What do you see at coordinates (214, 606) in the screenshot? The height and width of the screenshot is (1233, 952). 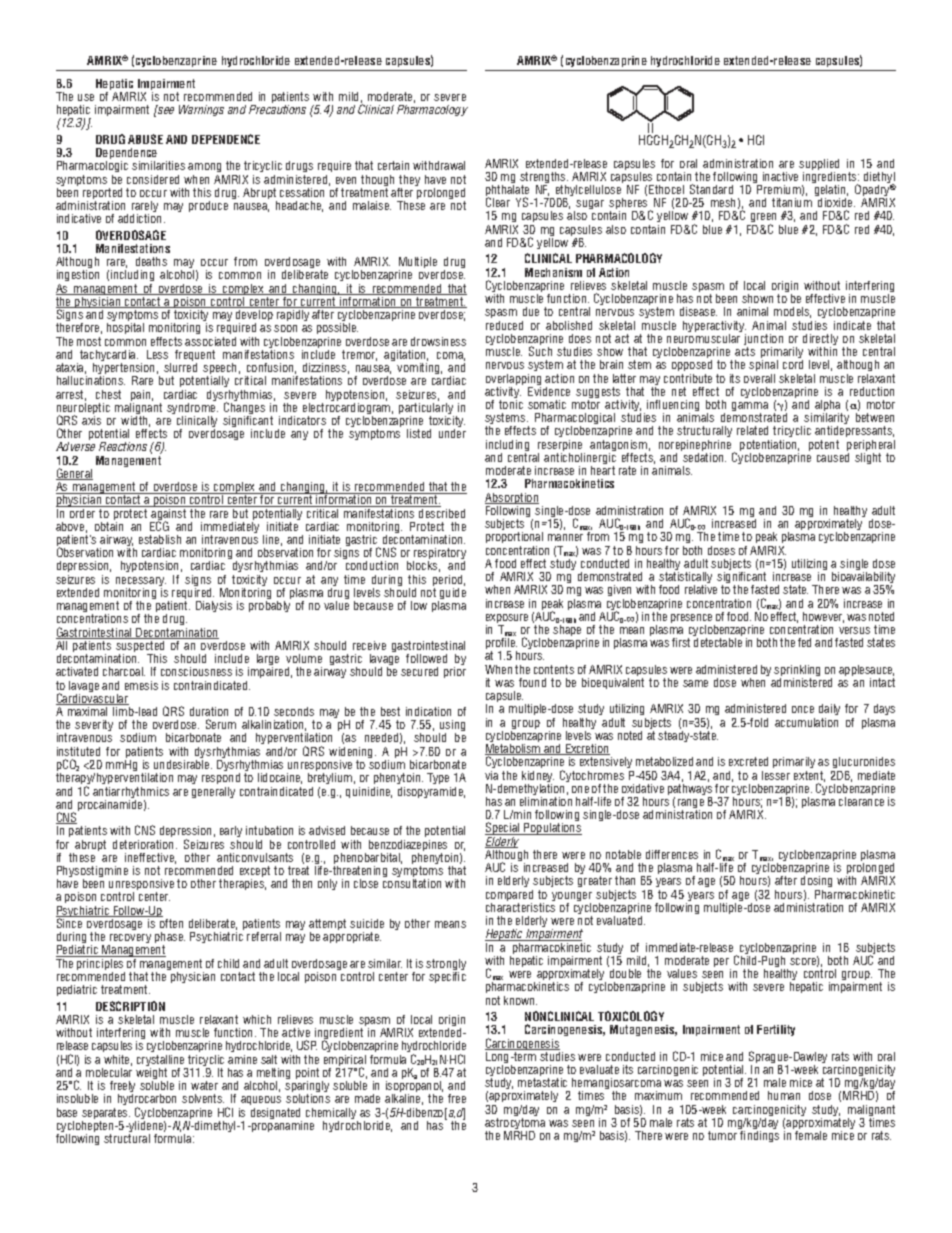 I see `Dialysis` at bounding box center [214, 606].
